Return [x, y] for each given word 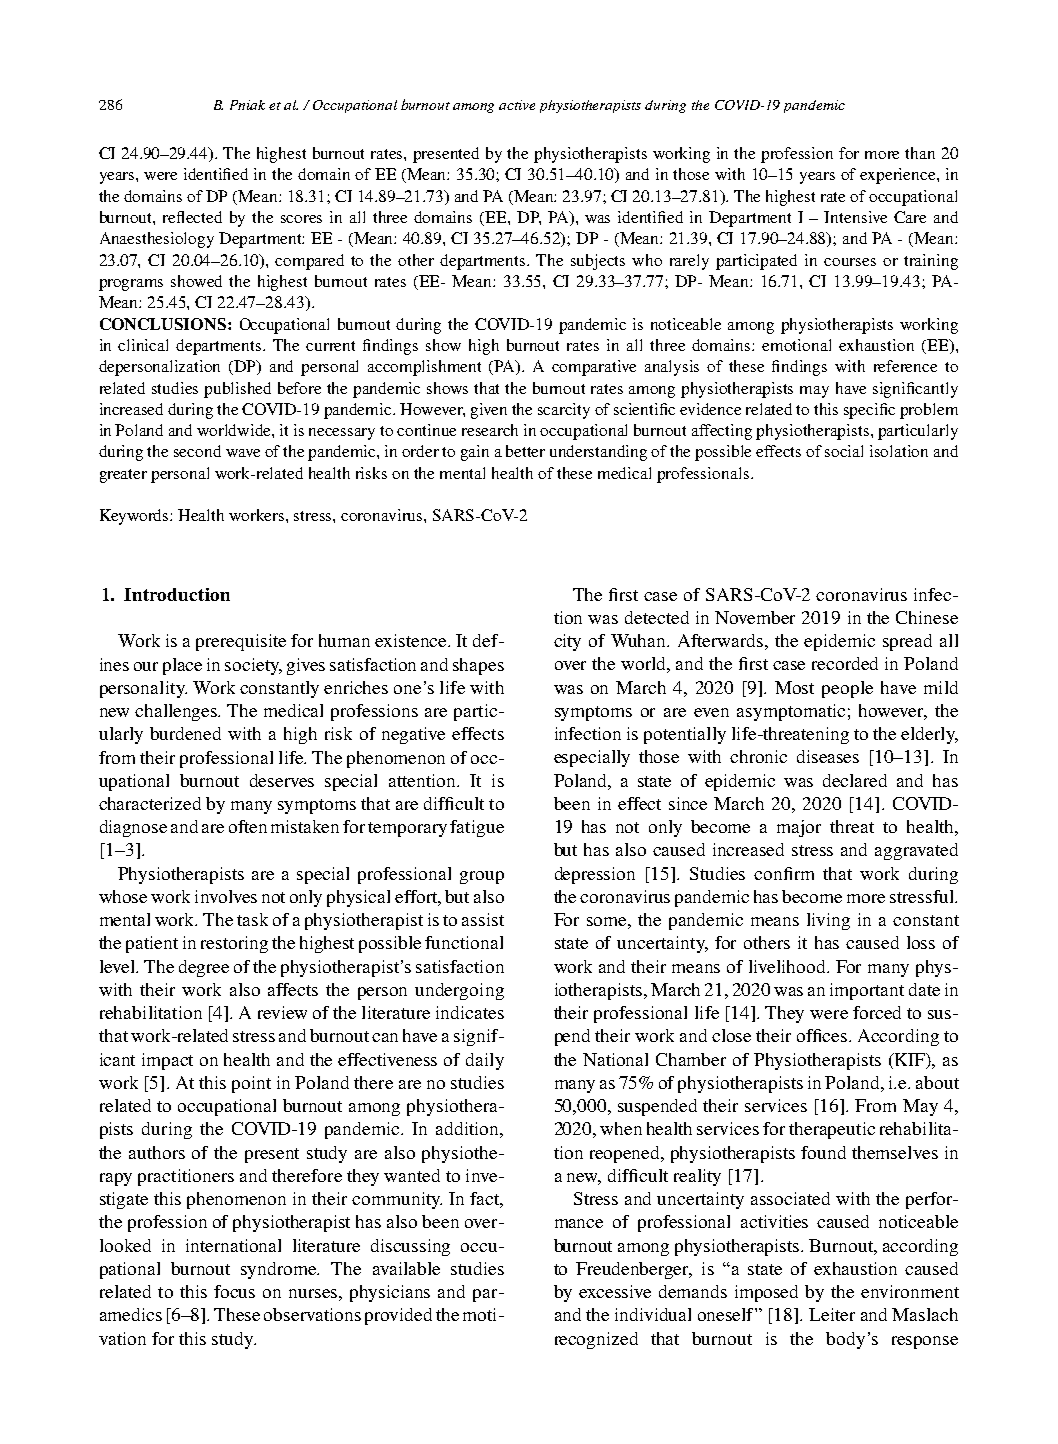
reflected [192, 217]
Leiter [832, 1314]
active [517, 105]
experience [899, 176]
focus [234, 1291]
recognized [596, 1340]
